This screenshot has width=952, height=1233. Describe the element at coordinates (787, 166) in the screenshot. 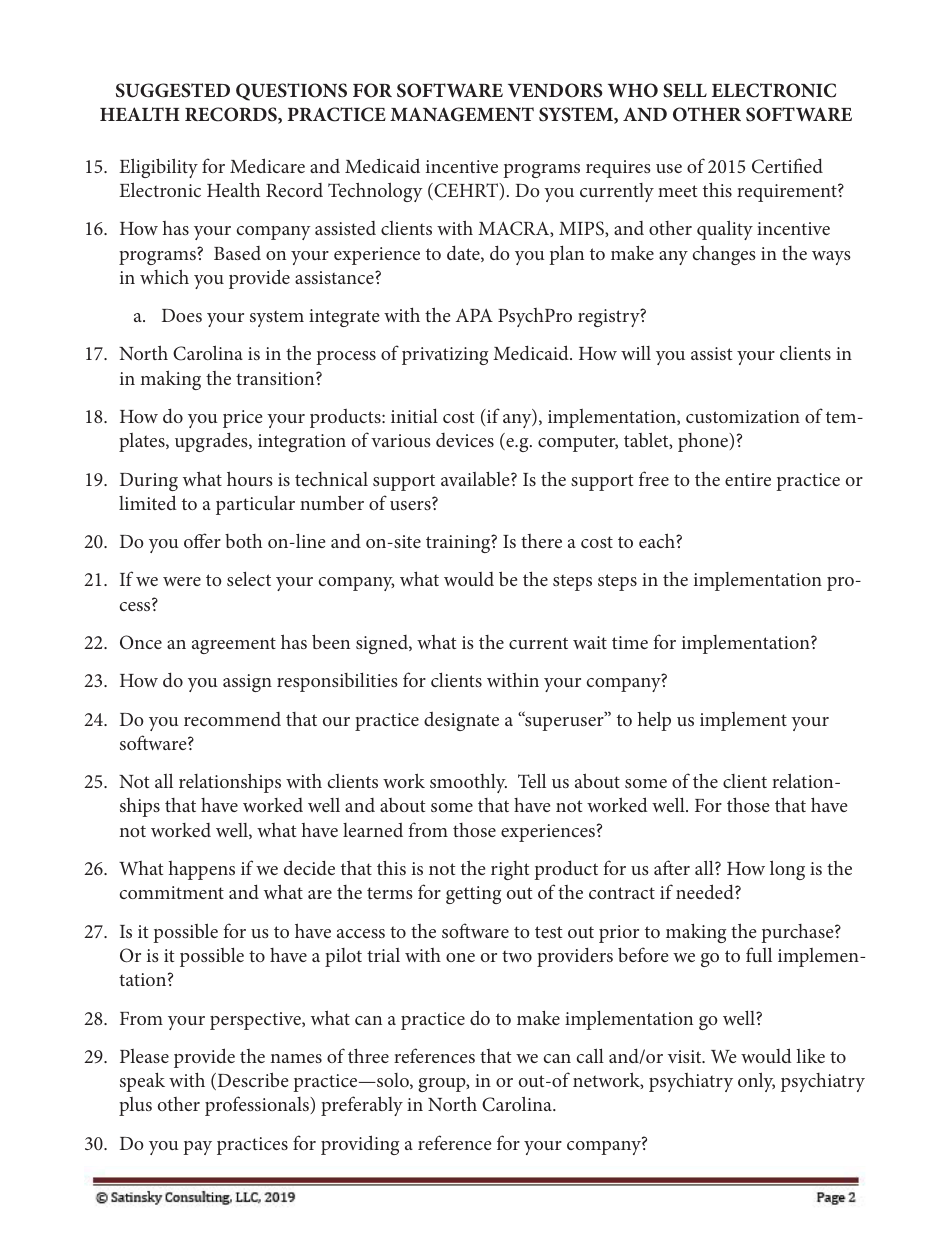

I see `Certified` at that location.
